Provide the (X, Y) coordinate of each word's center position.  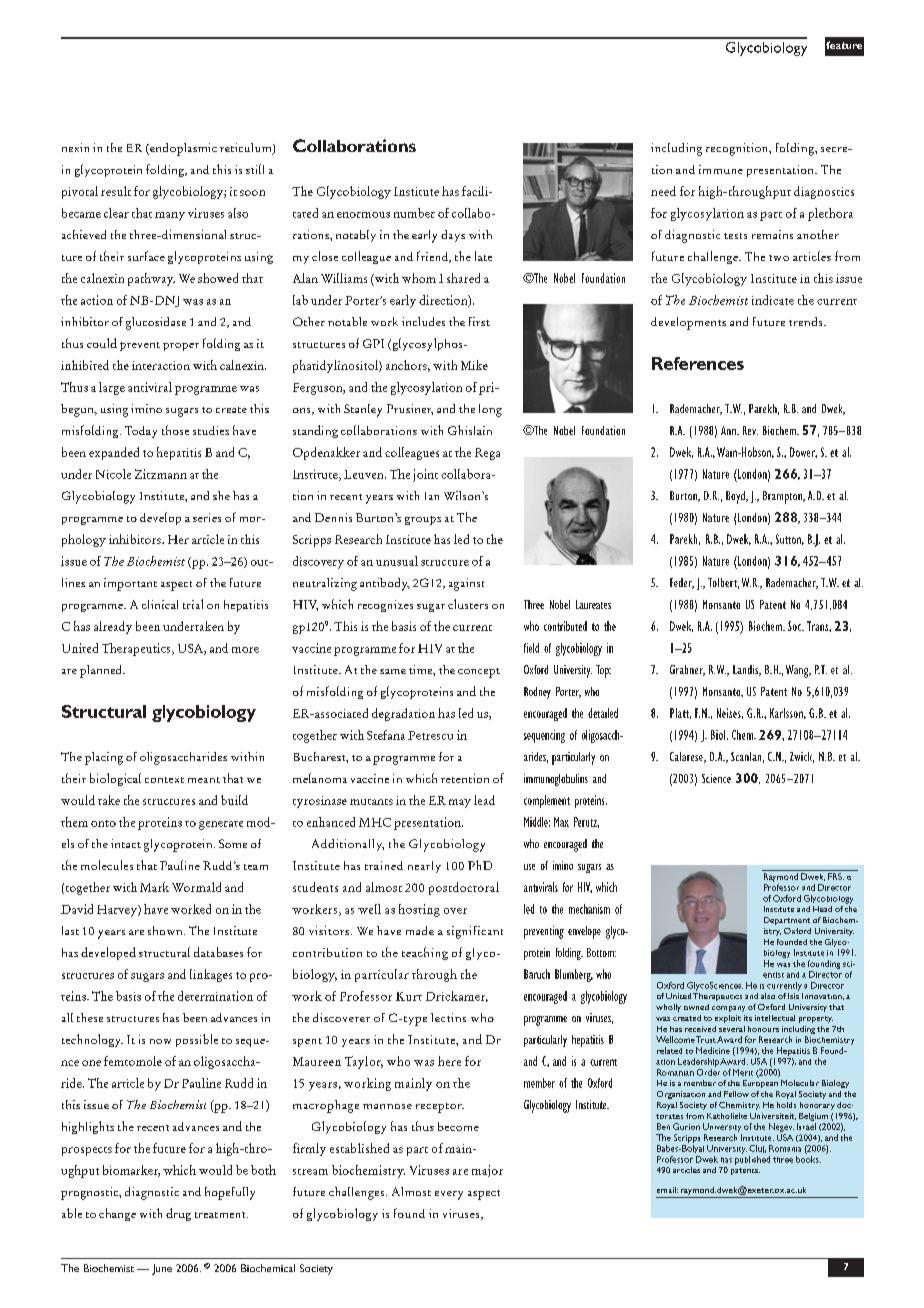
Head (822, 909)
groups (423, 520)
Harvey (118, 911)
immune (721, 169)
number (414, 213)
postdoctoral (464, 888)
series (207, 517)
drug (178, 1214)
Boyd (736, 497)
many (170, 216)
